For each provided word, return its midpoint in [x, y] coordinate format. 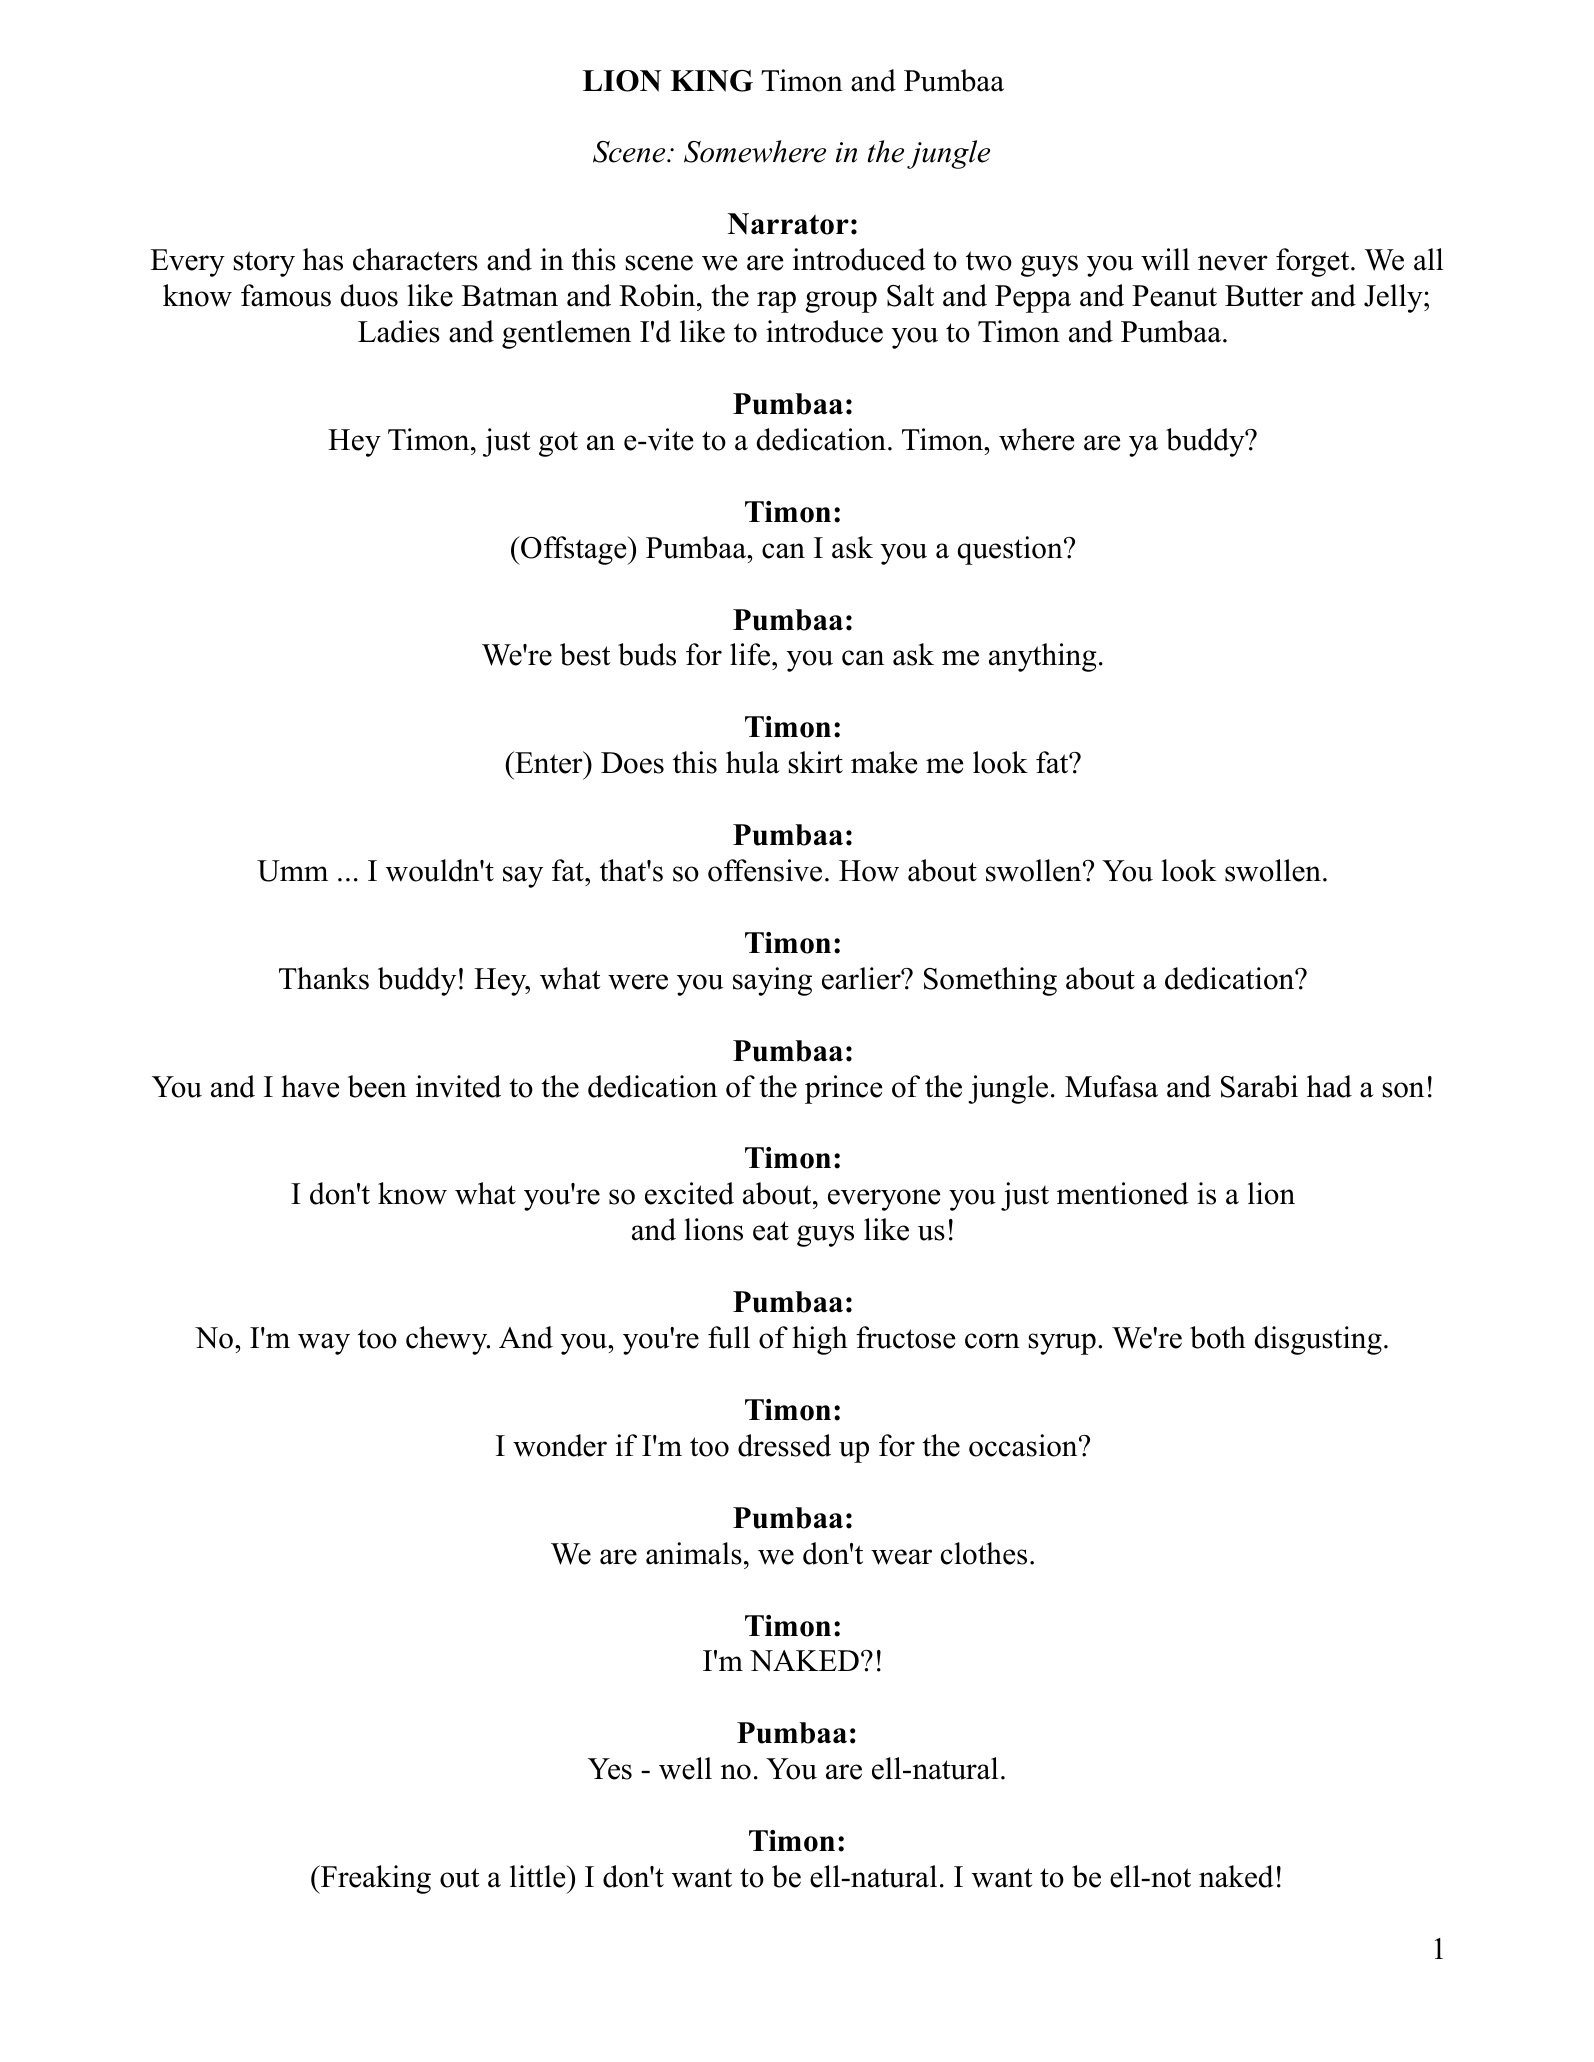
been [377, 1086]
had [1329, 1086]
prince [843, 1089]
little [539, 1876]
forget [1314, 262]
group [841, 302]
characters [415, 259]
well [685, 1768]
